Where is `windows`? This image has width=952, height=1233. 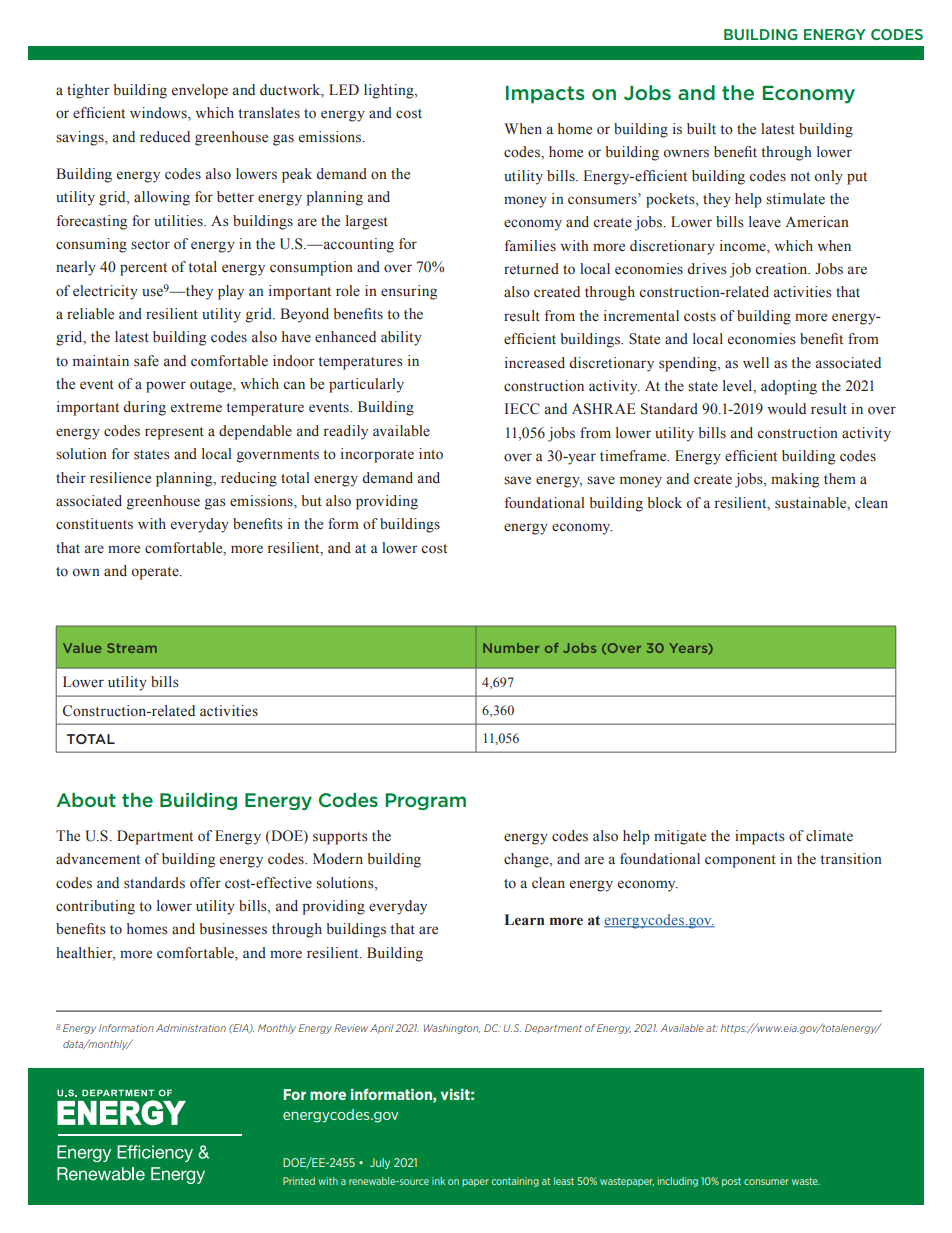
windows is located at coordinates (159, 114).
